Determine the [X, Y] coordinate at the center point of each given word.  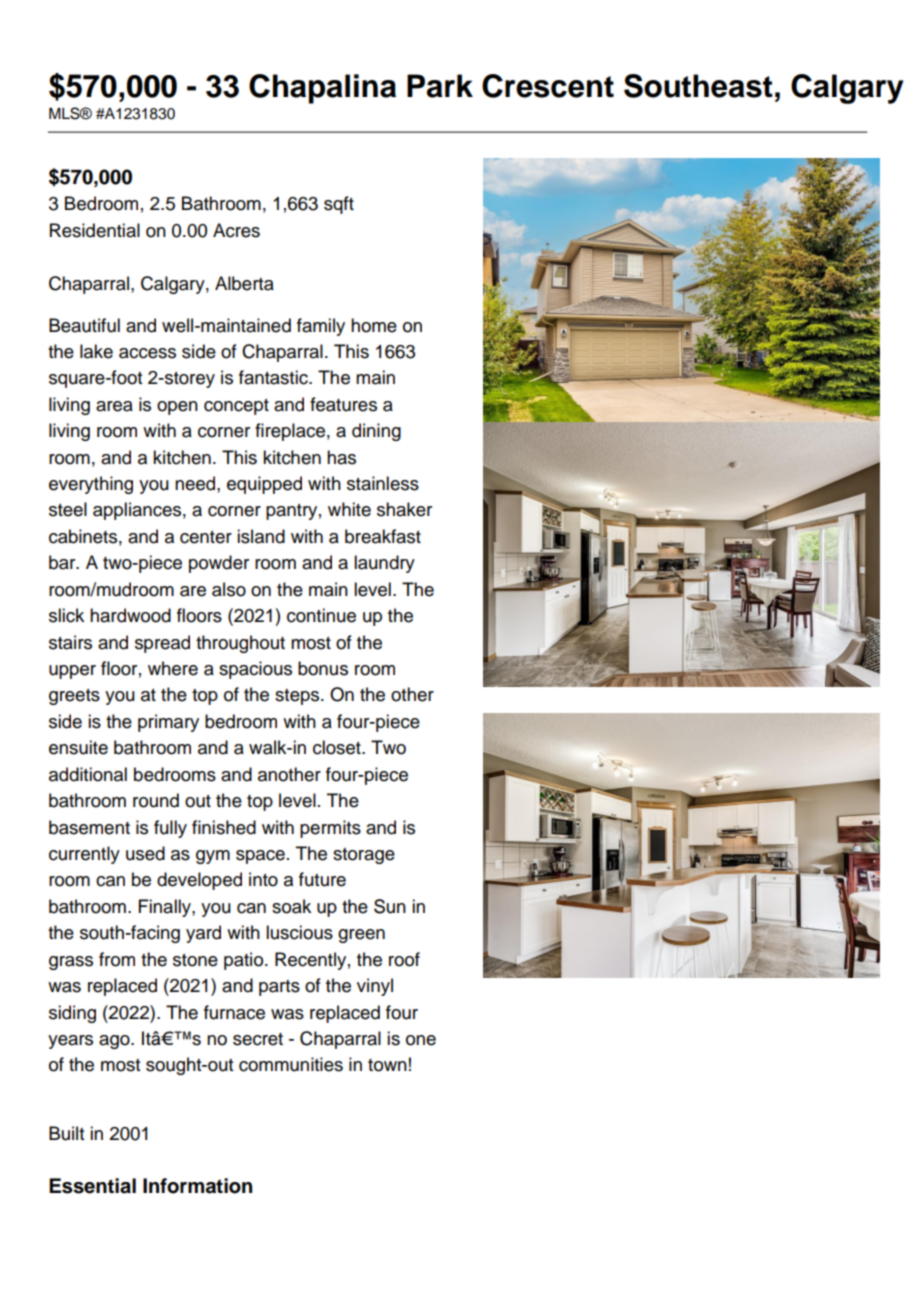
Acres [236, 230]
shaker [404, 509]
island [261, 536]
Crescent [548, 86]
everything [91, 485]
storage [364, 856]
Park [440, 86]
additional [88, 774]
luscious [299, 932]
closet [338, 747]
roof [404, 959]
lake [96, 351]
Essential [92, 1186]
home [374, 325]
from [117, 959]
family [321, 327]
